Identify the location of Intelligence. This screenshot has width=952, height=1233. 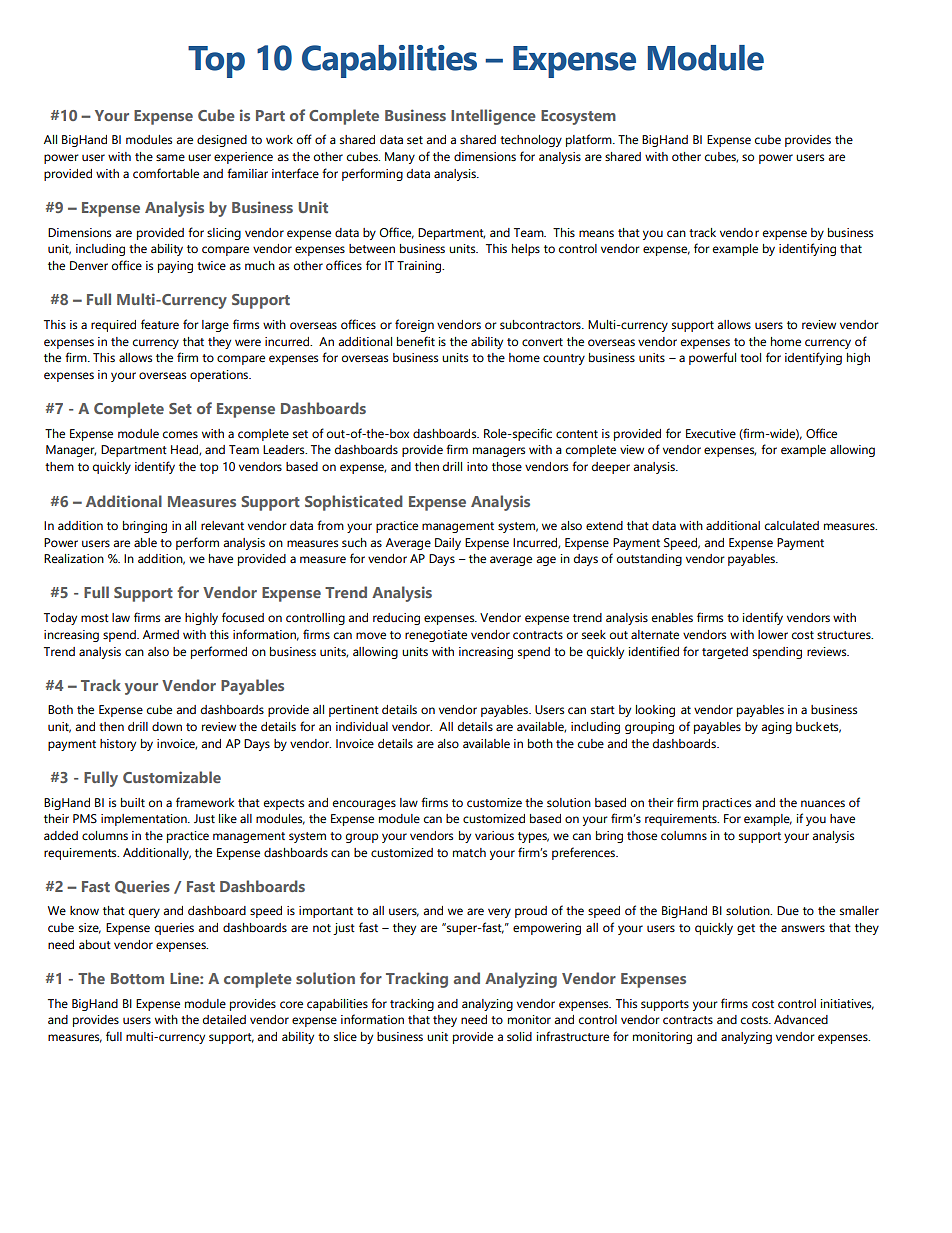
(493, 117).
